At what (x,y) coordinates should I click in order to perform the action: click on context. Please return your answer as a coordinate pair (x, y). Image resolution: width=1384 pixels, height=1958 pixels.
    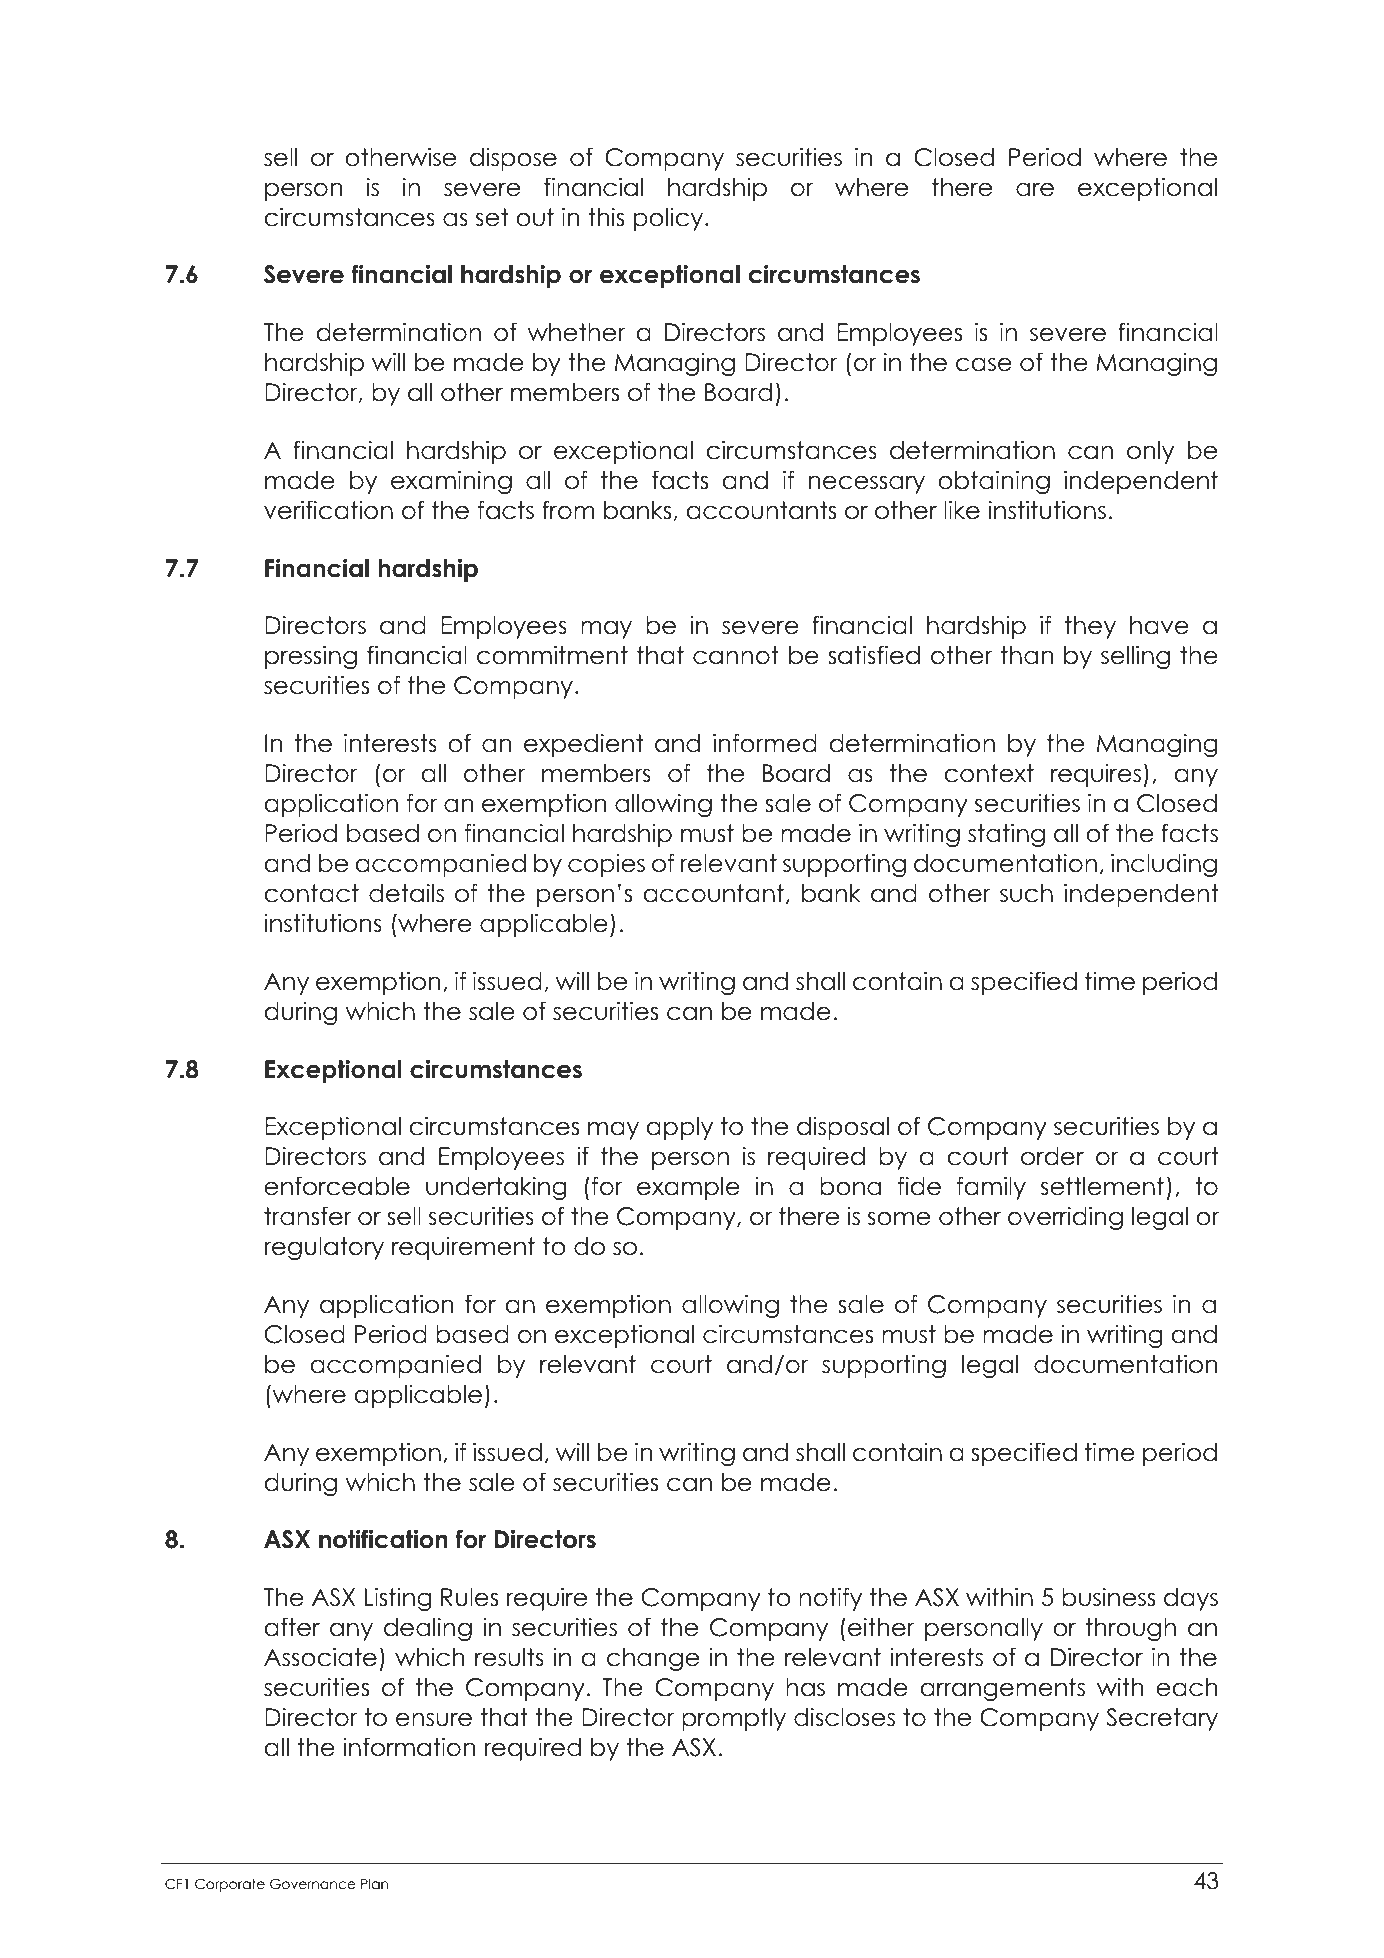
    Looking at the image, I should click on (989, 773).
